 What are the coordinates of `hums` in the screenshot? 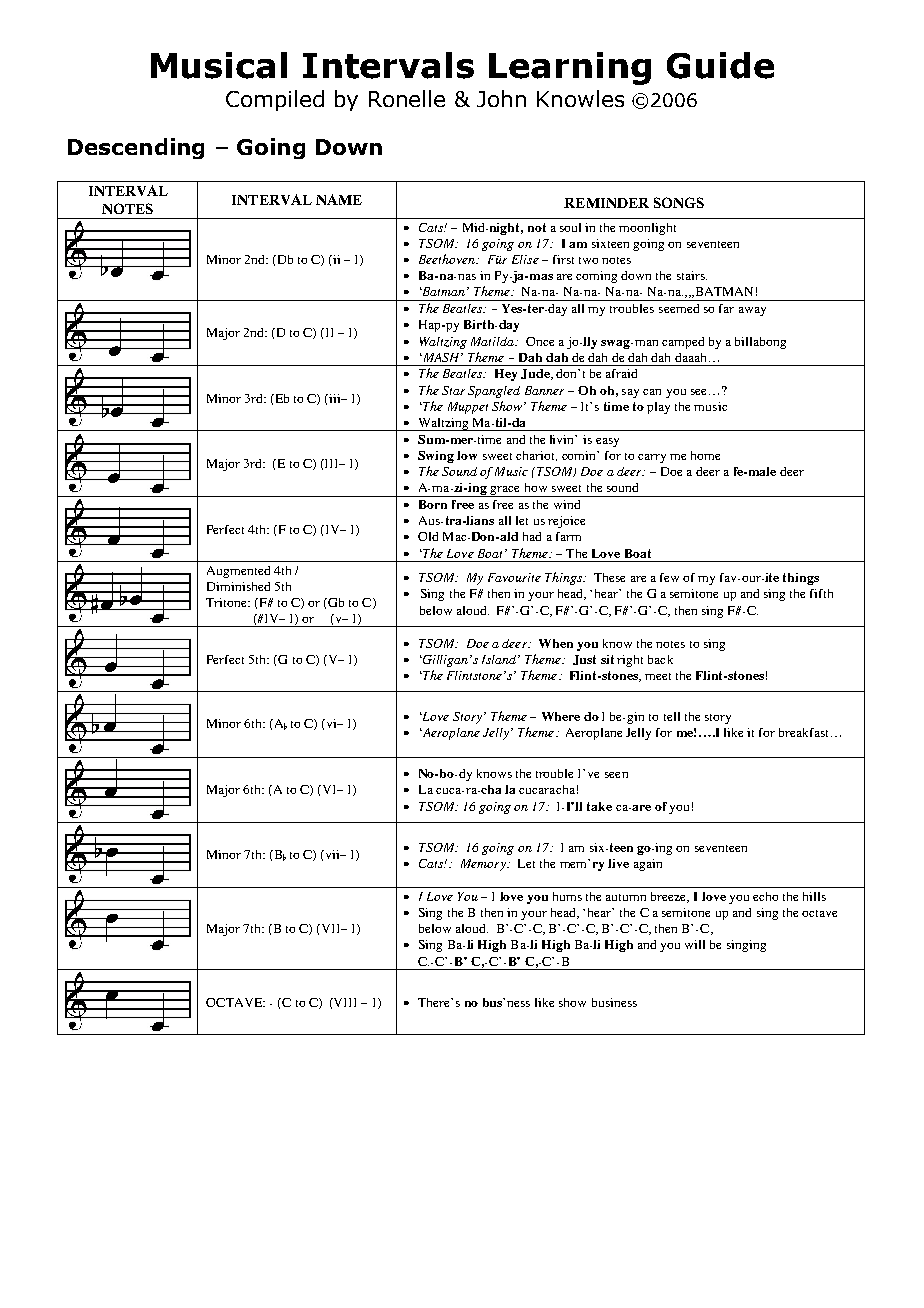 It's located at (567, 896).
